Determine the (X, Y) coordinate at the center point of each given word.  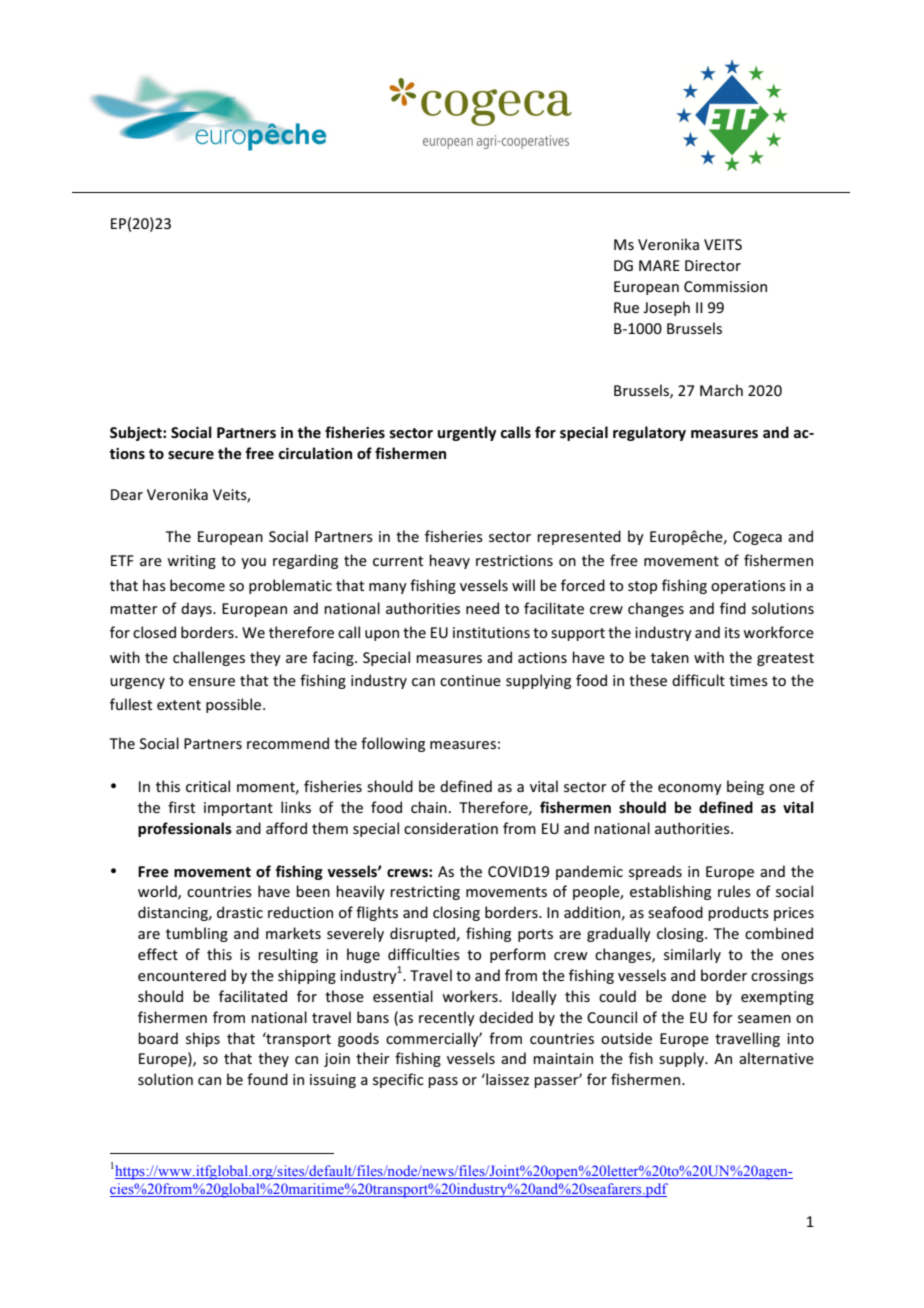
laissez (506, 1079)
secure (191, 455)
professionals (185, 829)
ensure (212, 682)
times (748, 680)
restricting (425, 893)
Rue (626, 307)
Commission (725, 286)
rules (734, 891)
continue (470, 680)
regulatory (649, 433)
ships (203, 1039)
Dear (127, 494)
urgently (467, 433)
